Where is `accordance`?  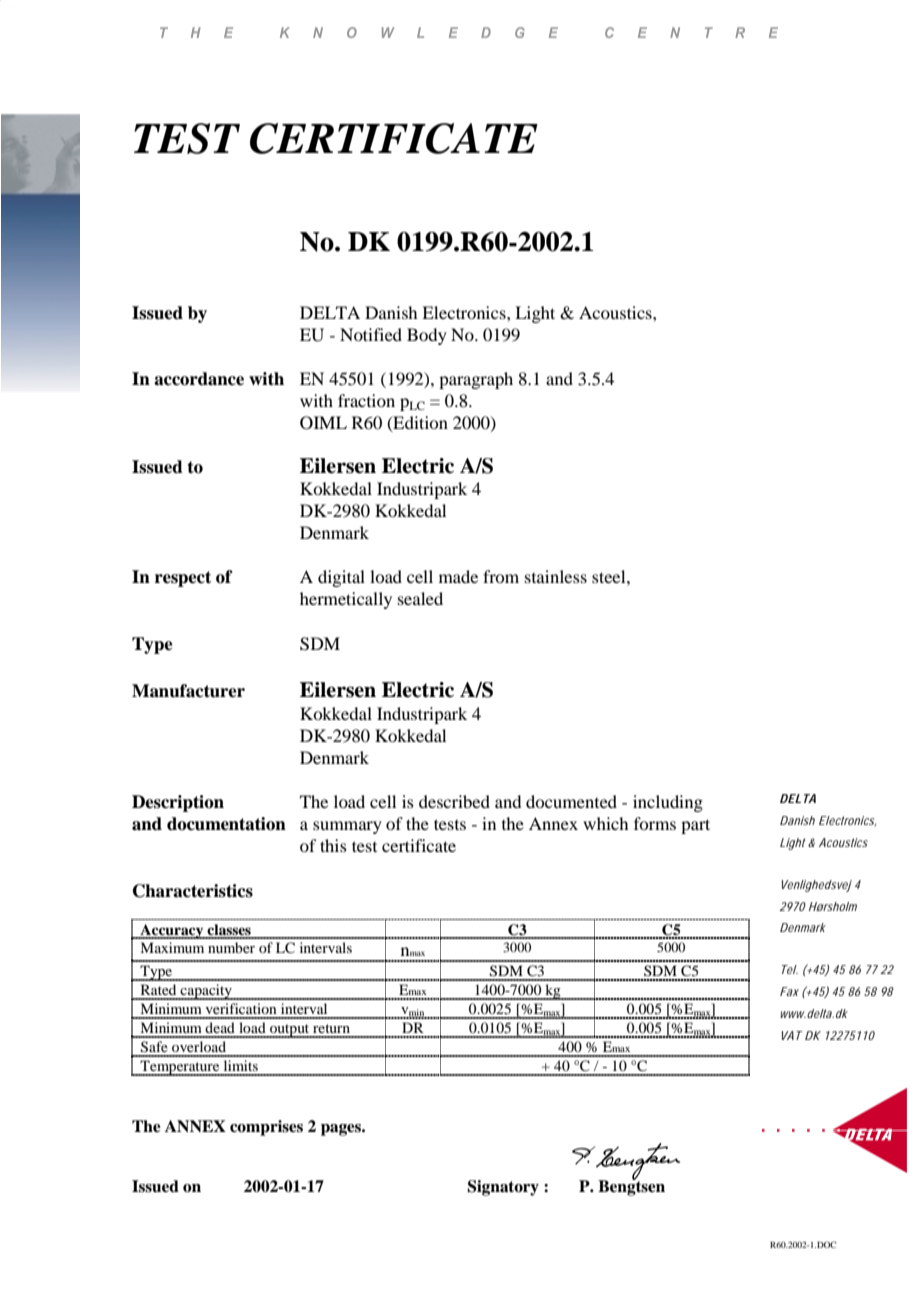
accordance is located at coordinates (199, 379).
